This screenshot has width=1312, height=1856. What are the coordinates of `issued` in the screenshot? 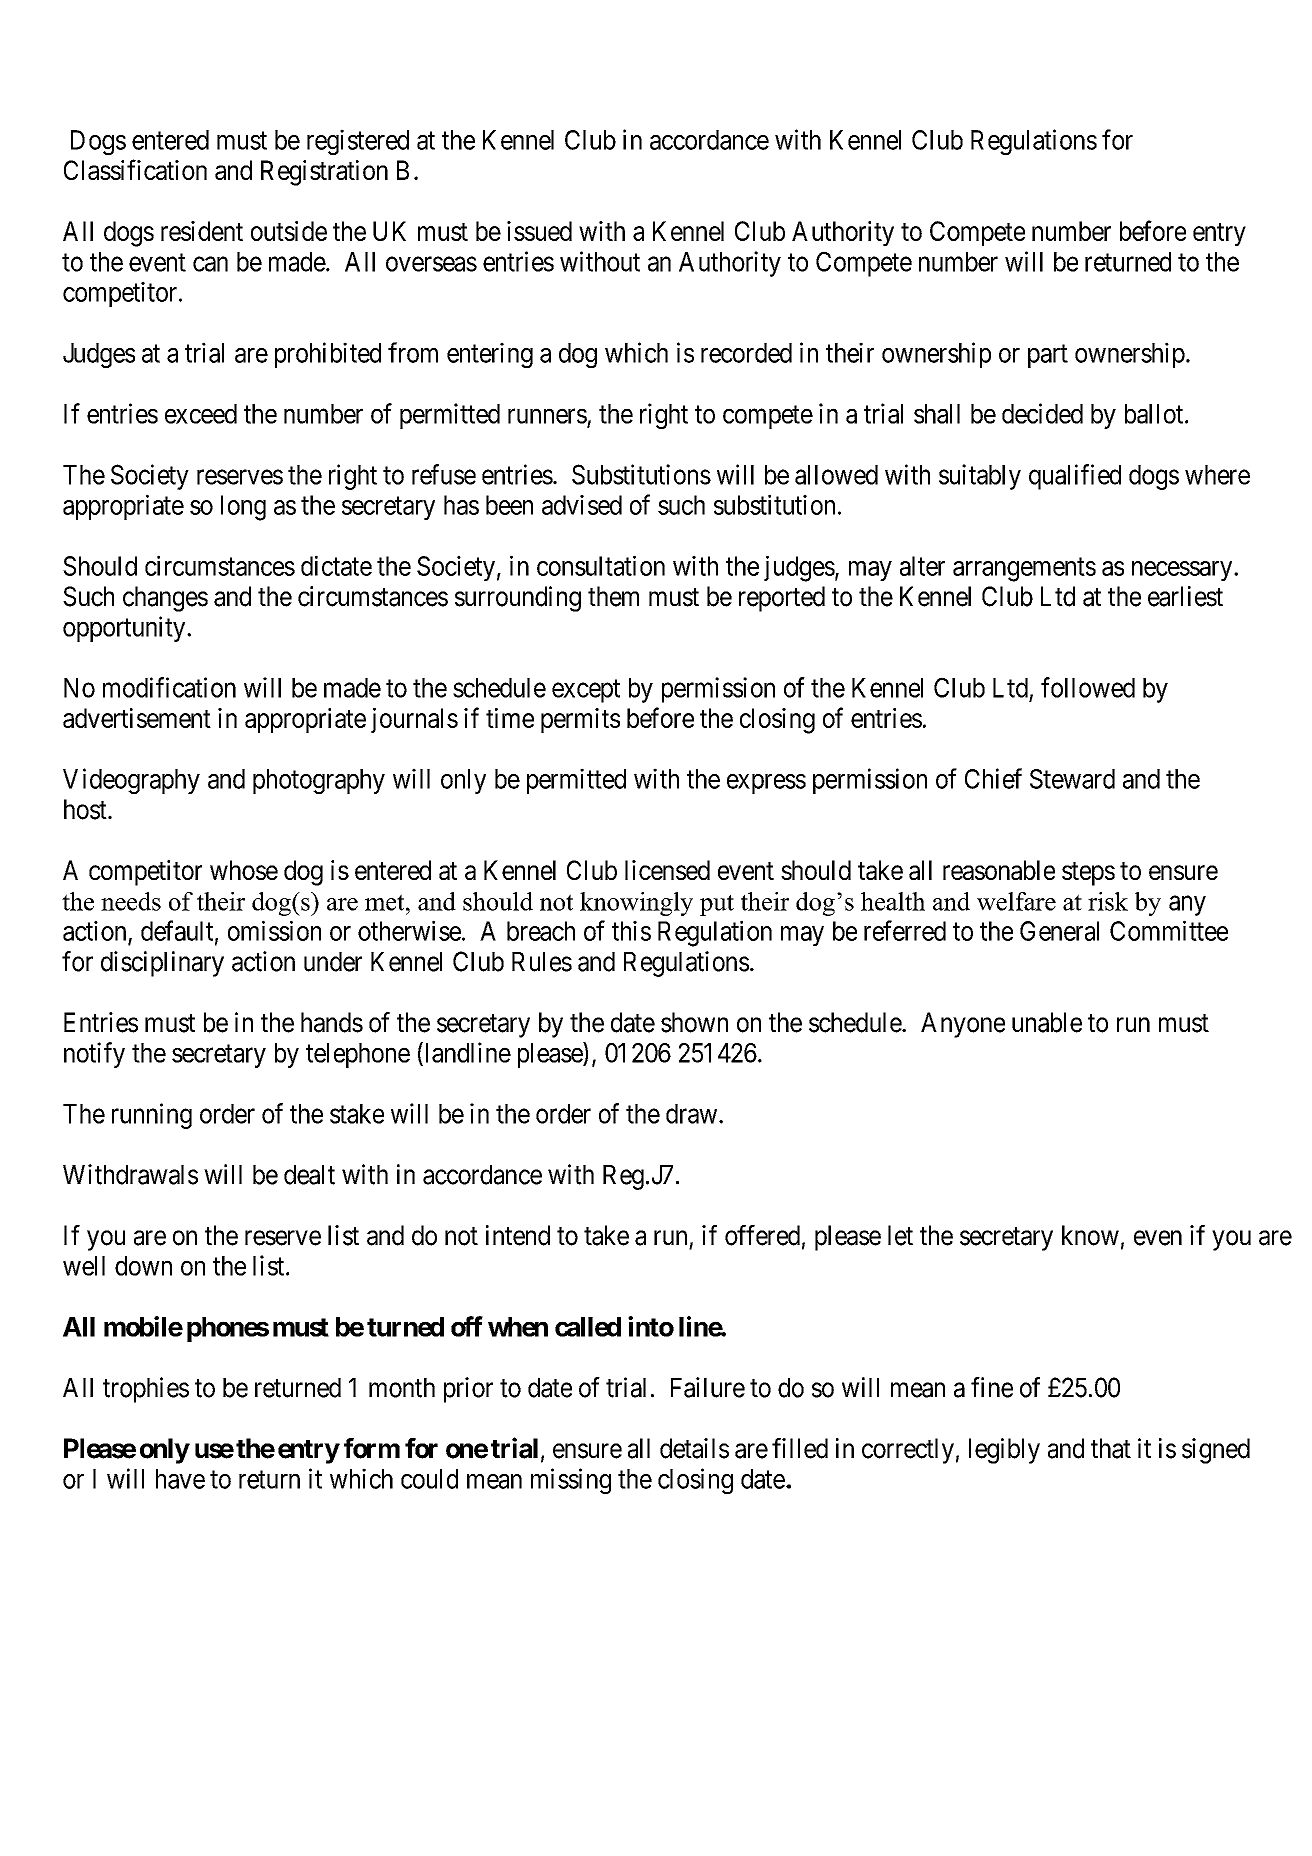 It's located at (539, 231).
